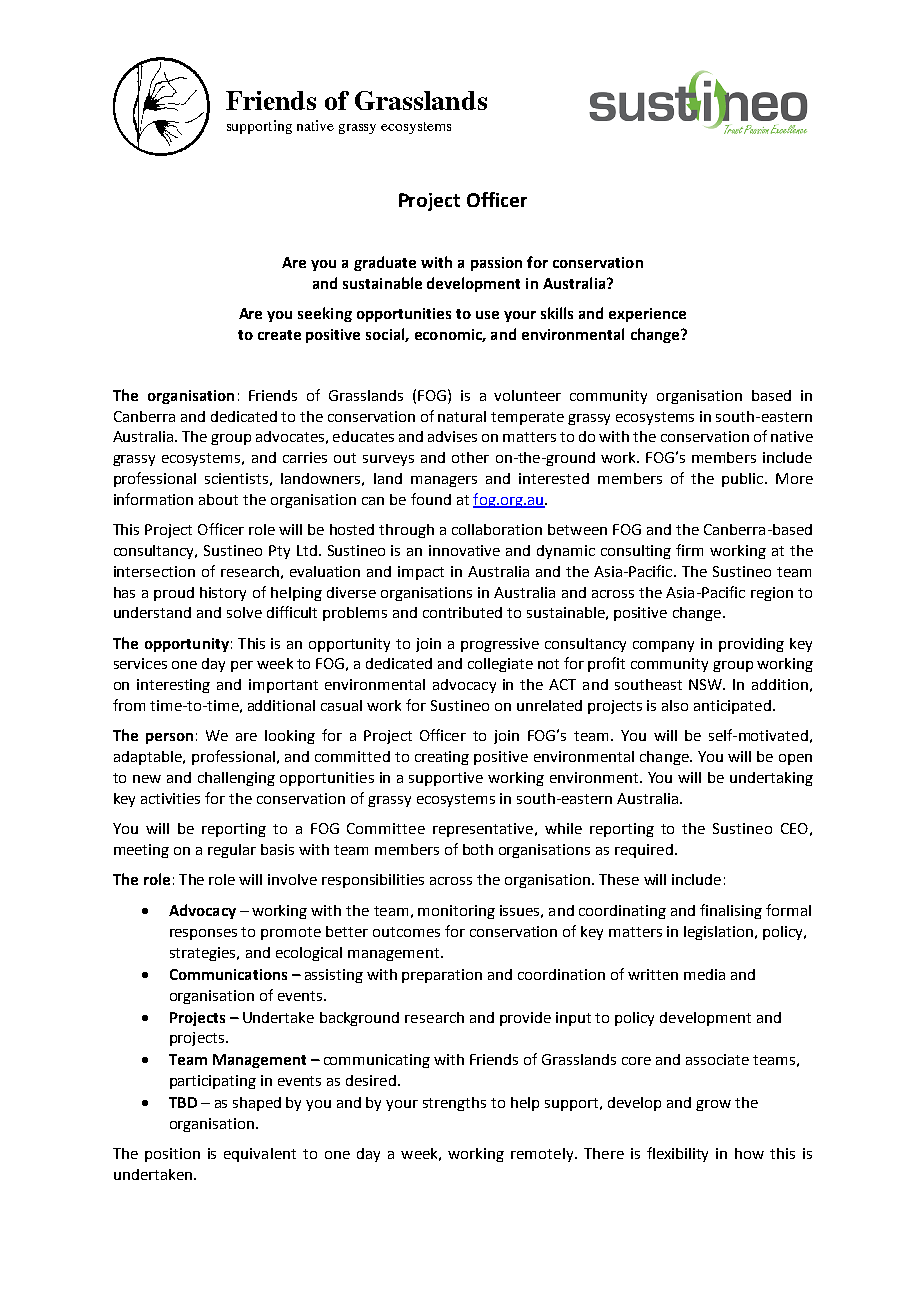 Image resolution: width=924 pixels, height=1308 pixels. What do you see at coordinates (173, 686) in the screenshot?
I see `interesting` at bounding box center [173, 686].
